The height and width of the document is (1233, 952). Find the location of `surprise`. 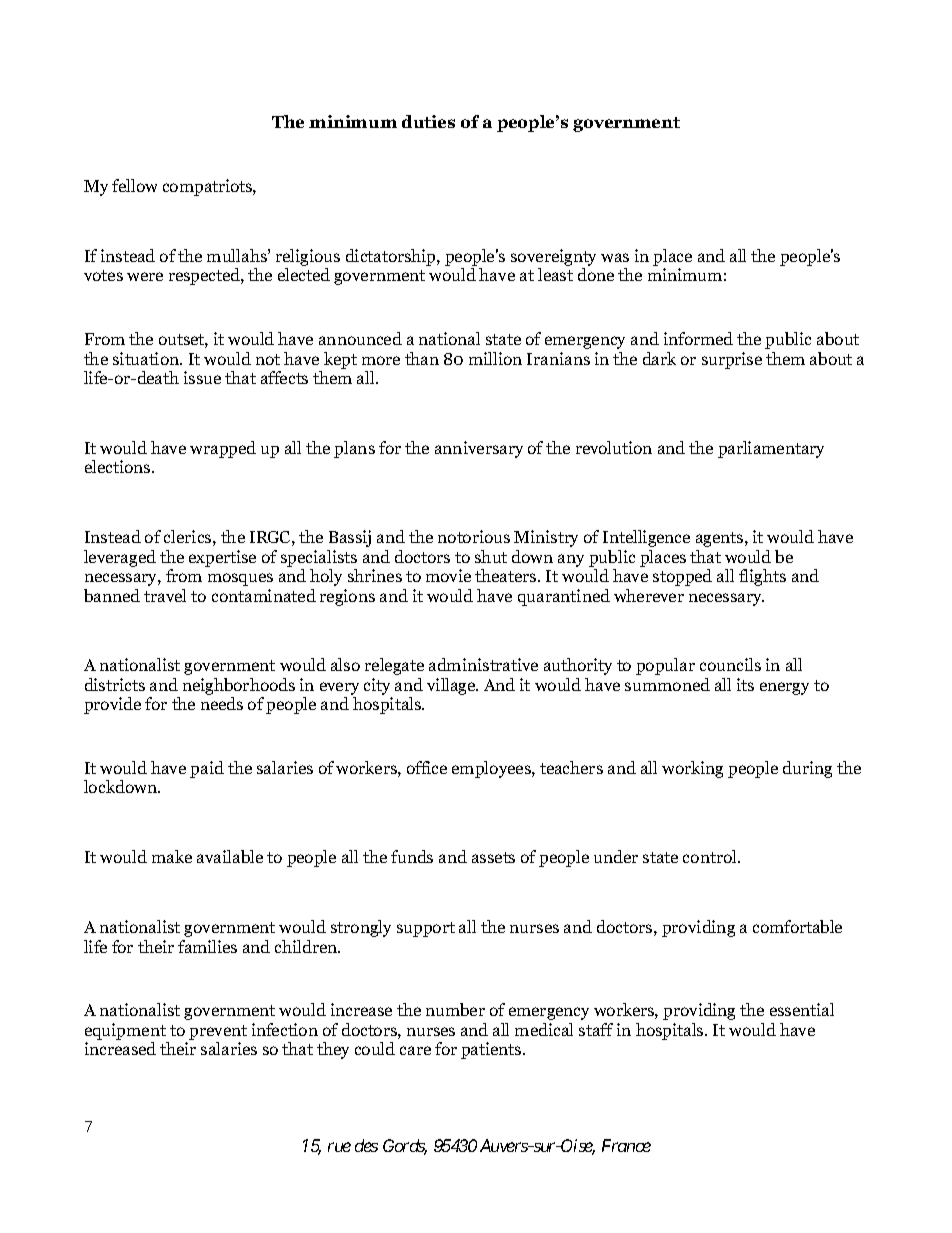

surprise is located at coordinates (732, 360).
